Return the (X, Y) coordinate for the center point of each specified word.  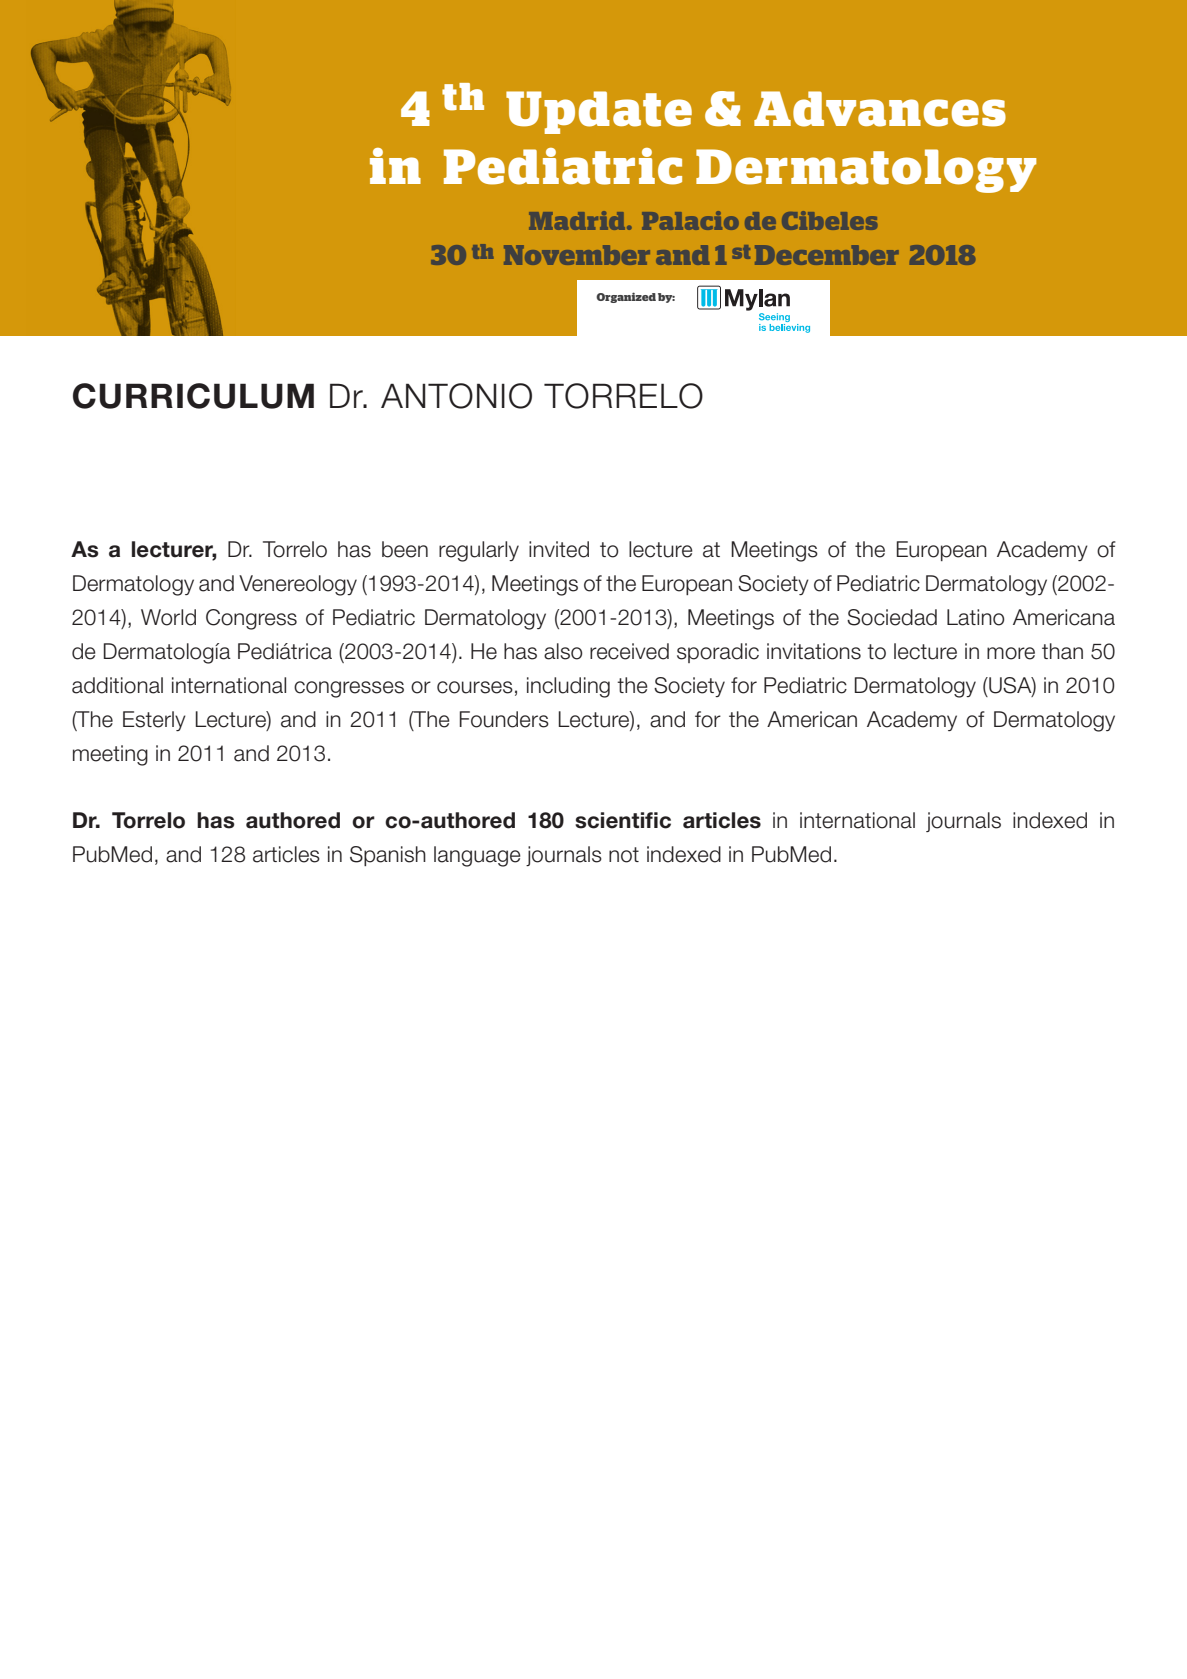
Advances (880, 109)
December (827, 255)
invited (559, 549)
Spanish (388, 856)
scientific (623, 820)
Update (599, 112)
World (168, 617)
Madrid (578, 220)
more (1011, 653)
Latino (976, 617)
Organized (626, 297)
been (405, 549)
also (563, 651)
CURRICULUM (193, 396)
